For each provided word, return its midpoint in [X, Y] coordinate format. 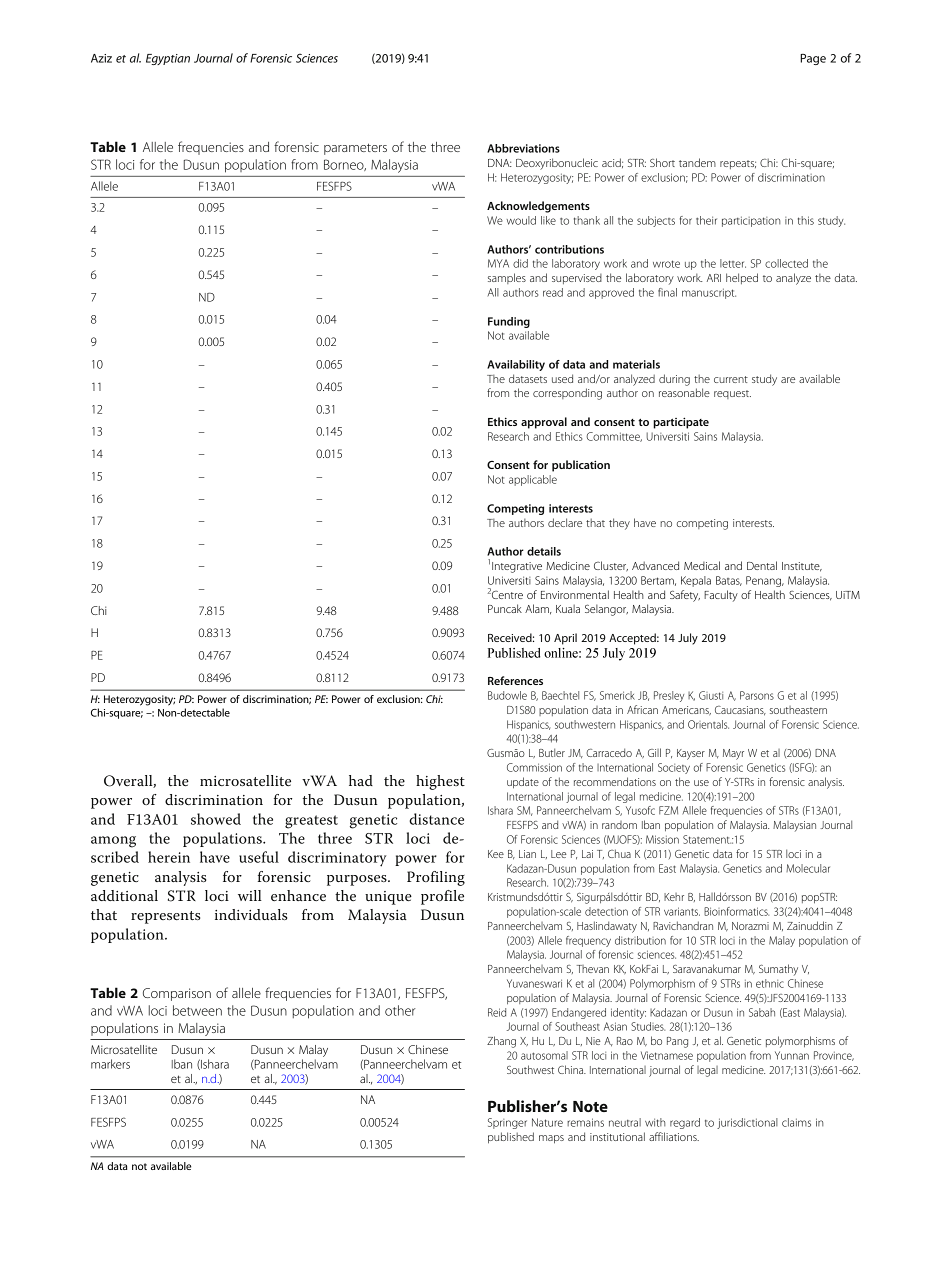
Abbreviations [523, 148]
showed [216, 819]
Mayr [733, 754]
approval [544, 423]
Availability [516, 365]
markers [110, 1064]
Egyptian [168, 59]
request [732, 394]
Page [813, 59]
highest [440, 782]
